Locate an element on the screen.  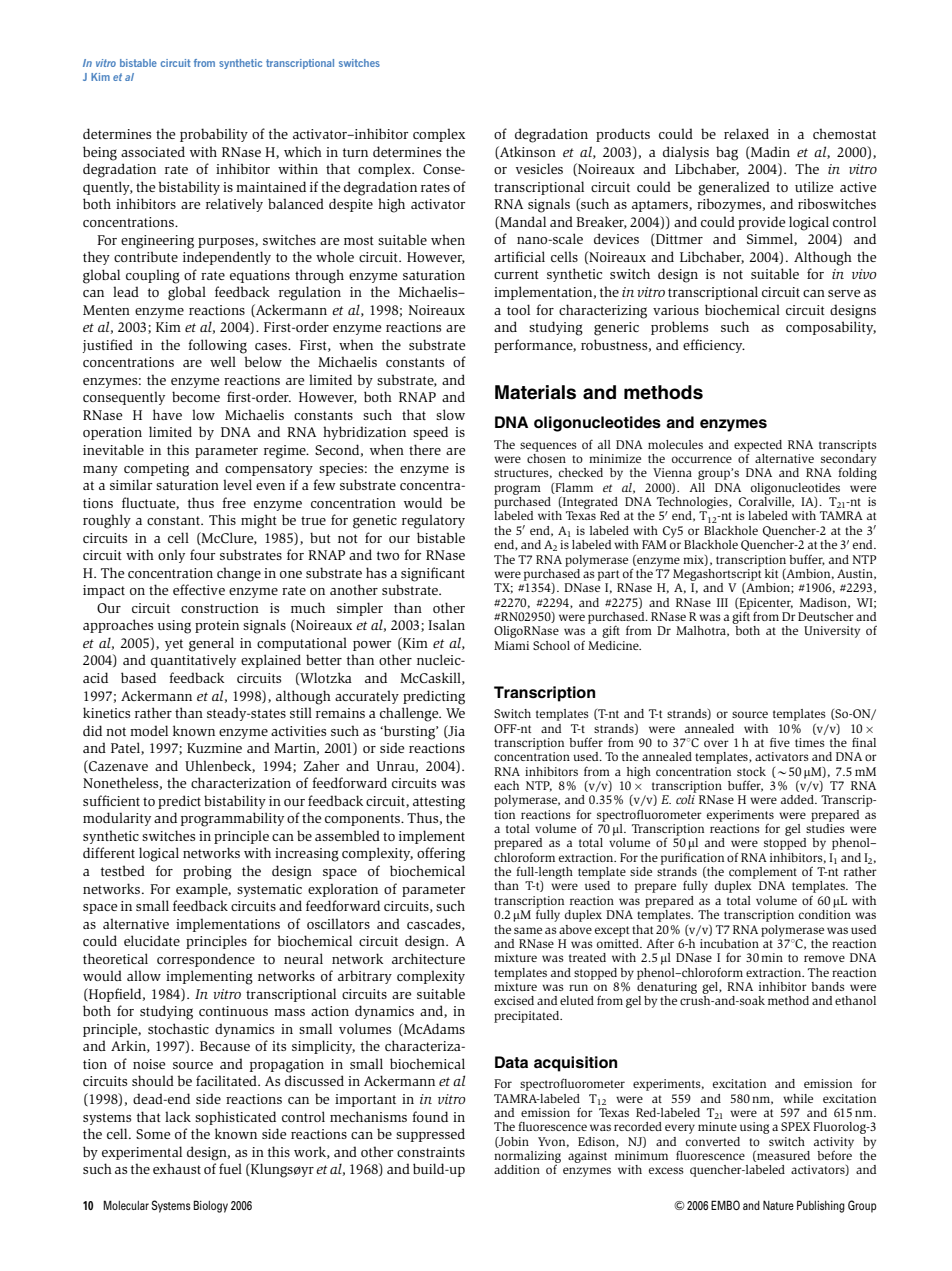
quantitatively is located at coordinates (193, 661).
